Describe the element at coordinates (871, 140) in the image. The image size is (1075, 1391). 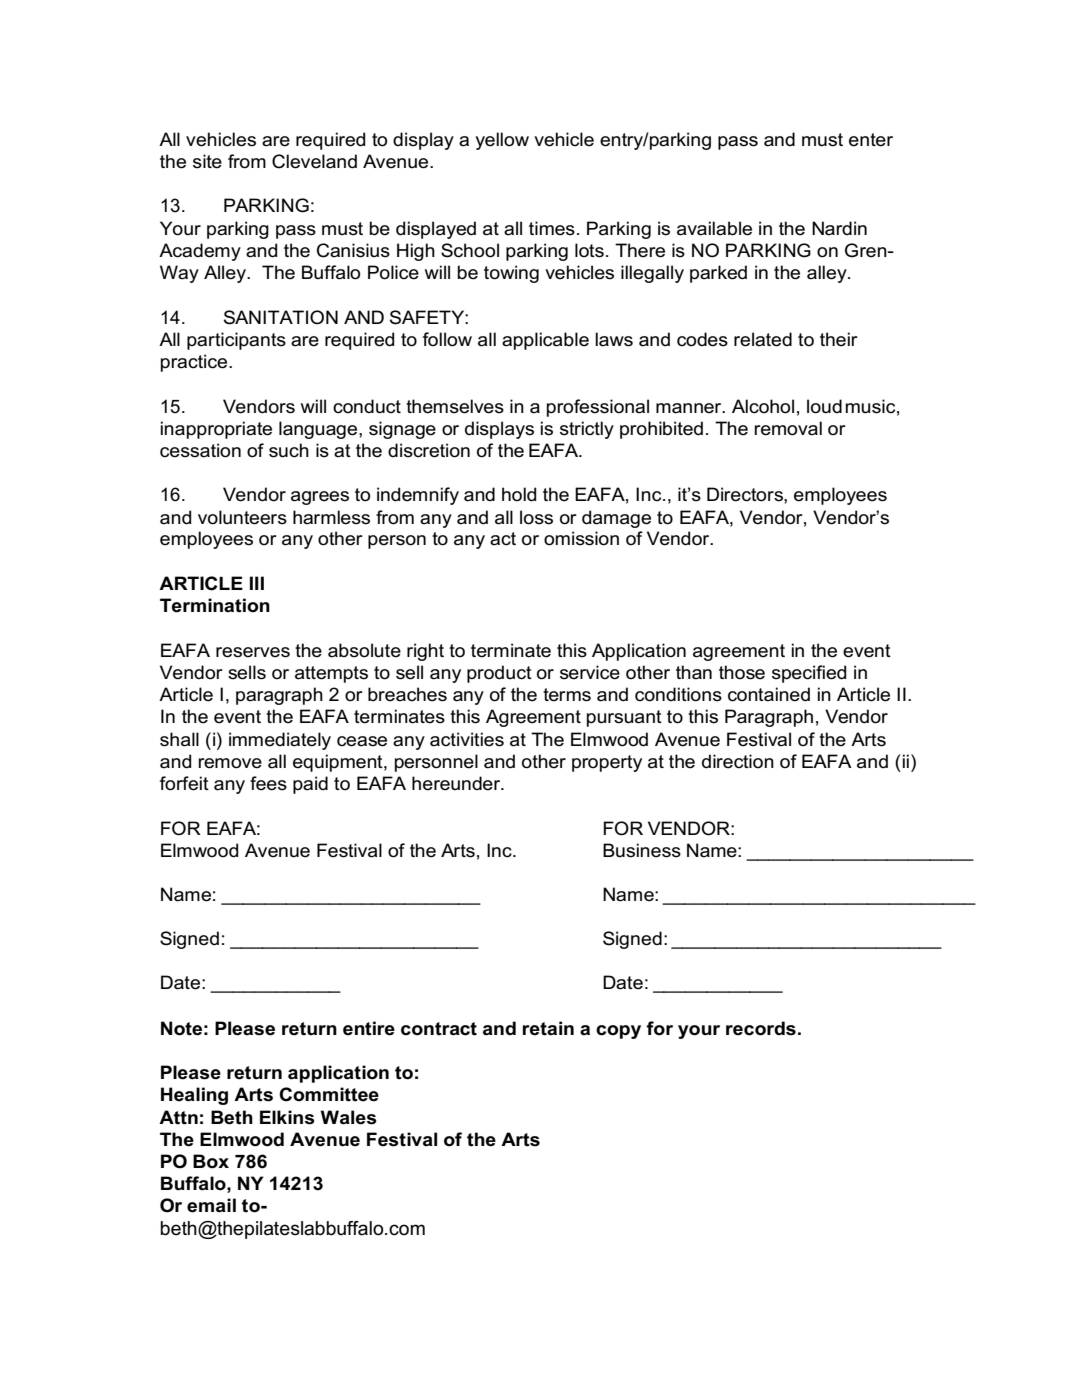
I see `enter` at that location.
